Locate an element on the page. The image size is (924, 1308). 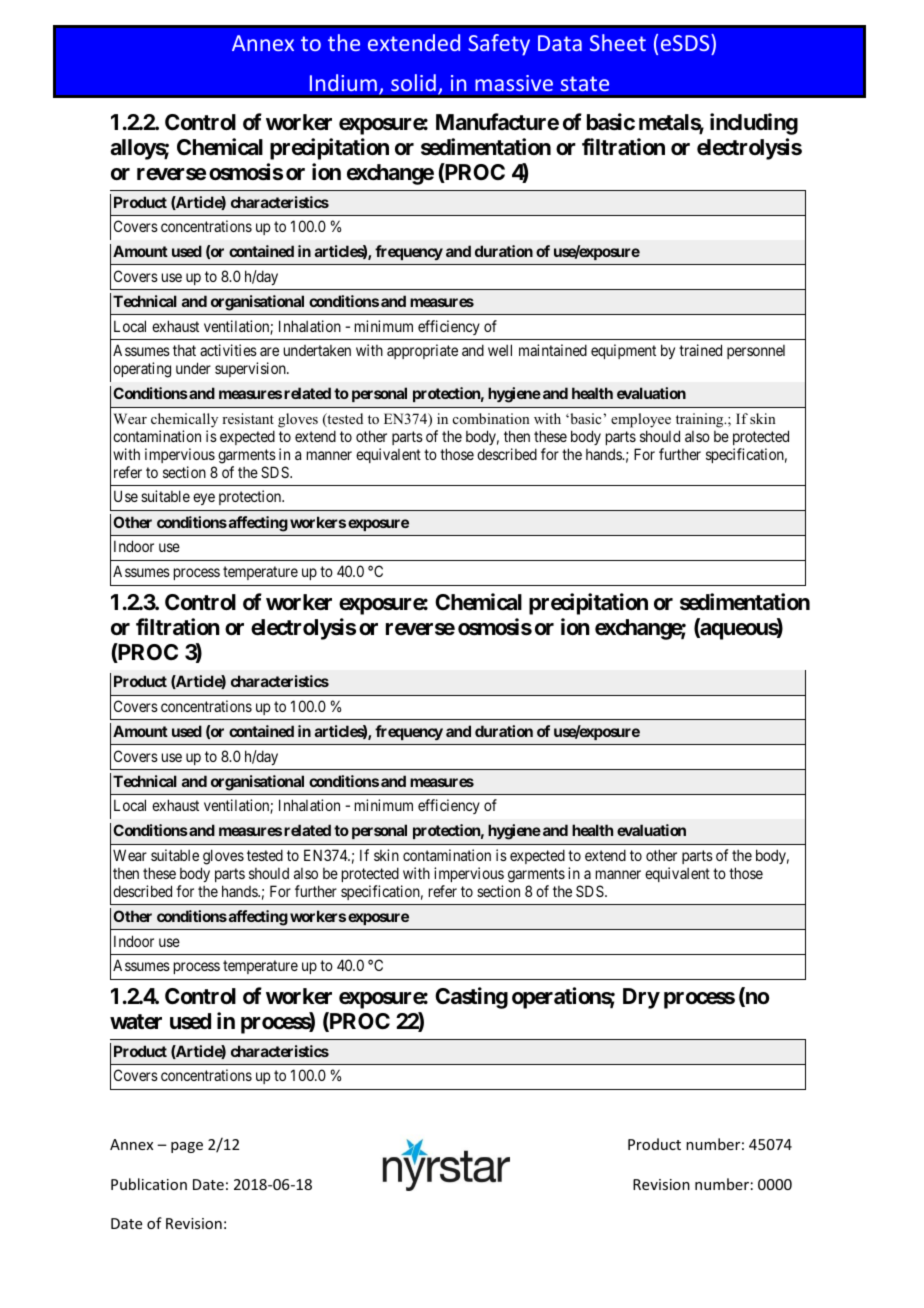
combination is located at coordinates (491, 418).
